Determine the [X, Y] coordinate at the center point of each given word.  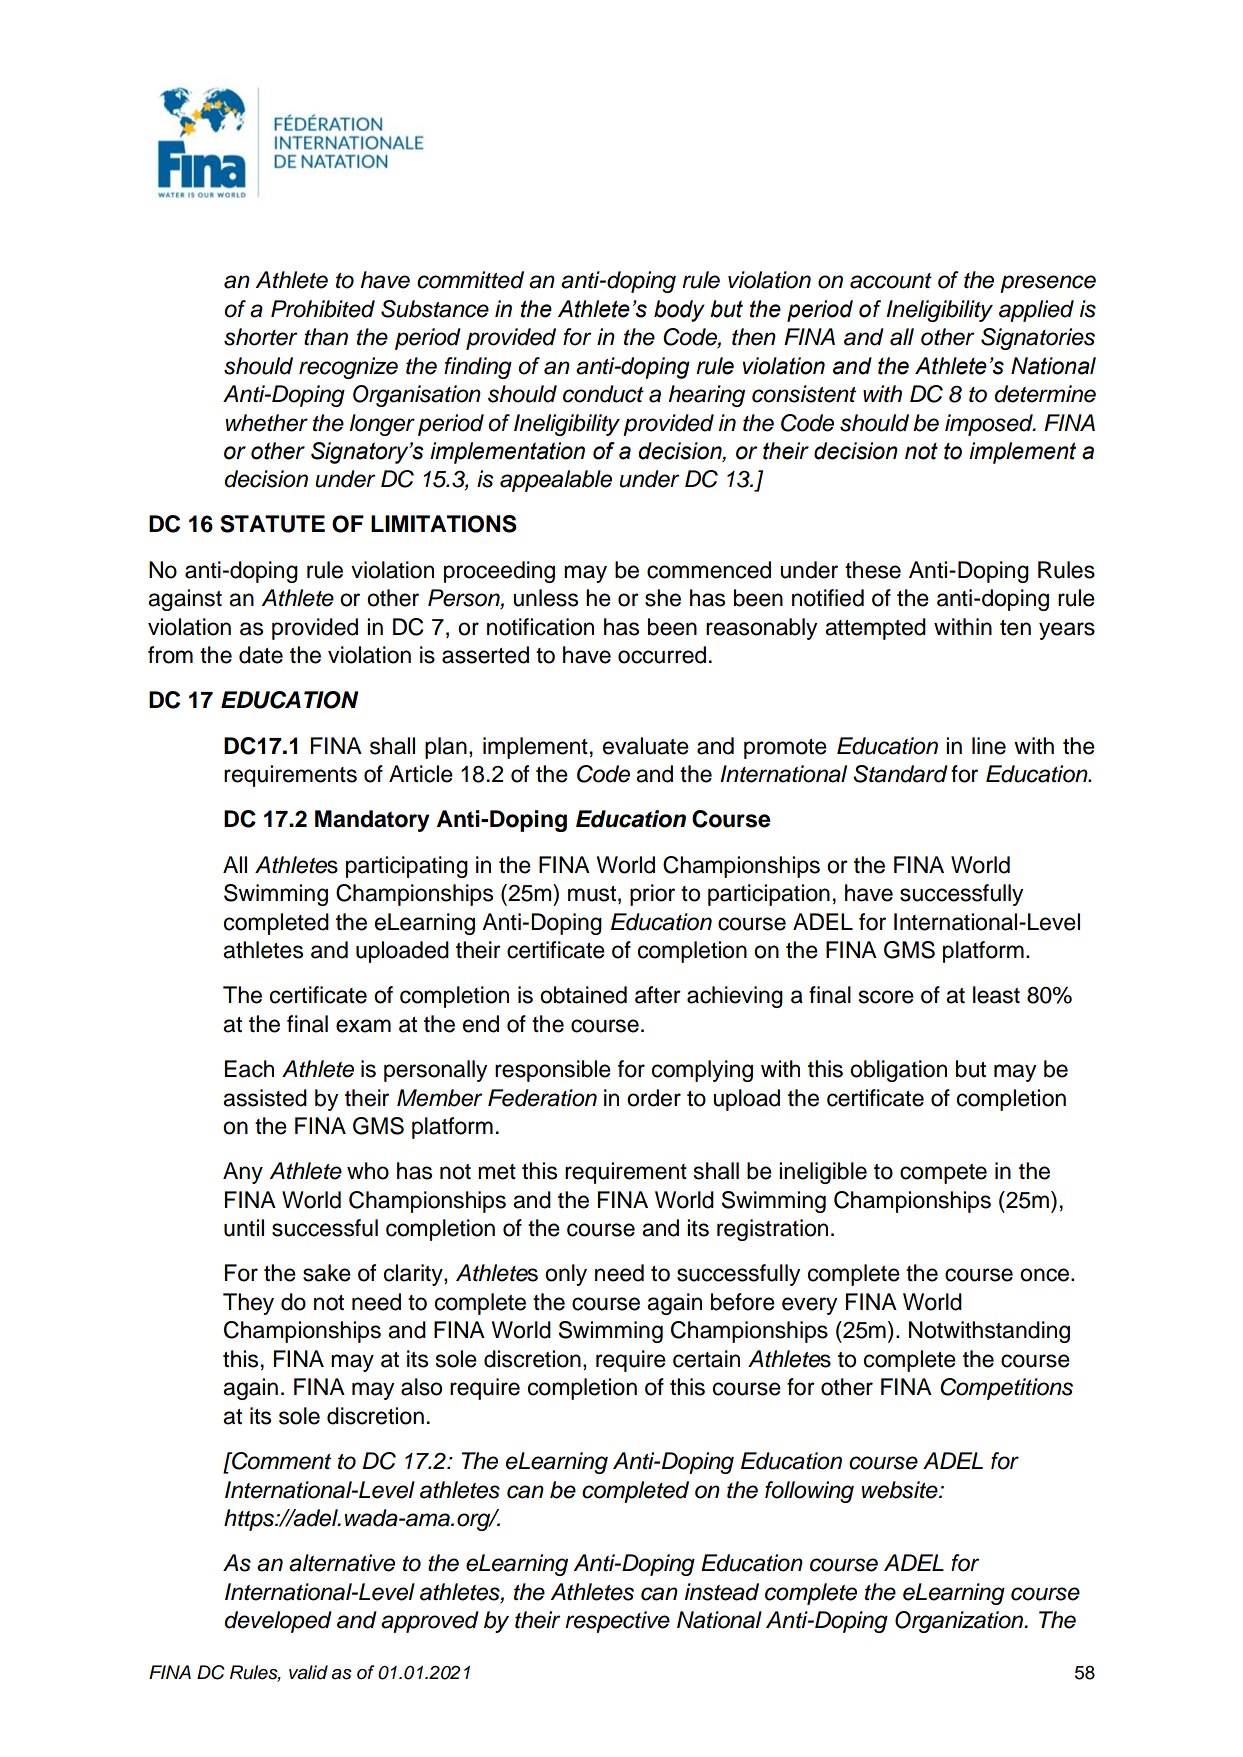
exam [363, 1026]
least [996, 995]
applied [1036, 311]
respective [617, 1622]
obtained [583, 995]
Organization [960, 1622]
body [679, 311]
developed [278, 1622]
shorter [261, 337]
